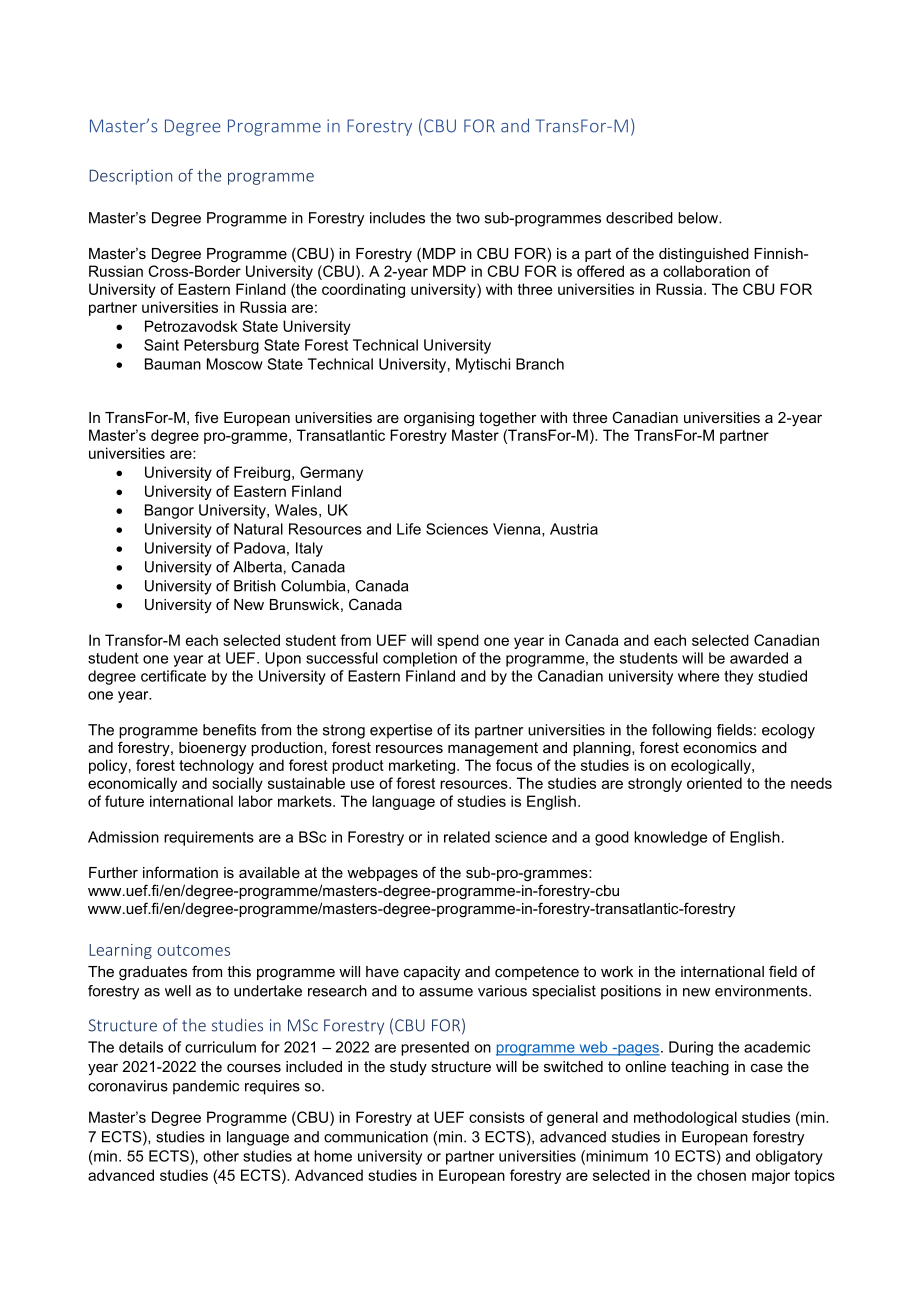  What do you see at coordinates (699, 218) in the image?
I see `below` at bounding box center [699, 218].
